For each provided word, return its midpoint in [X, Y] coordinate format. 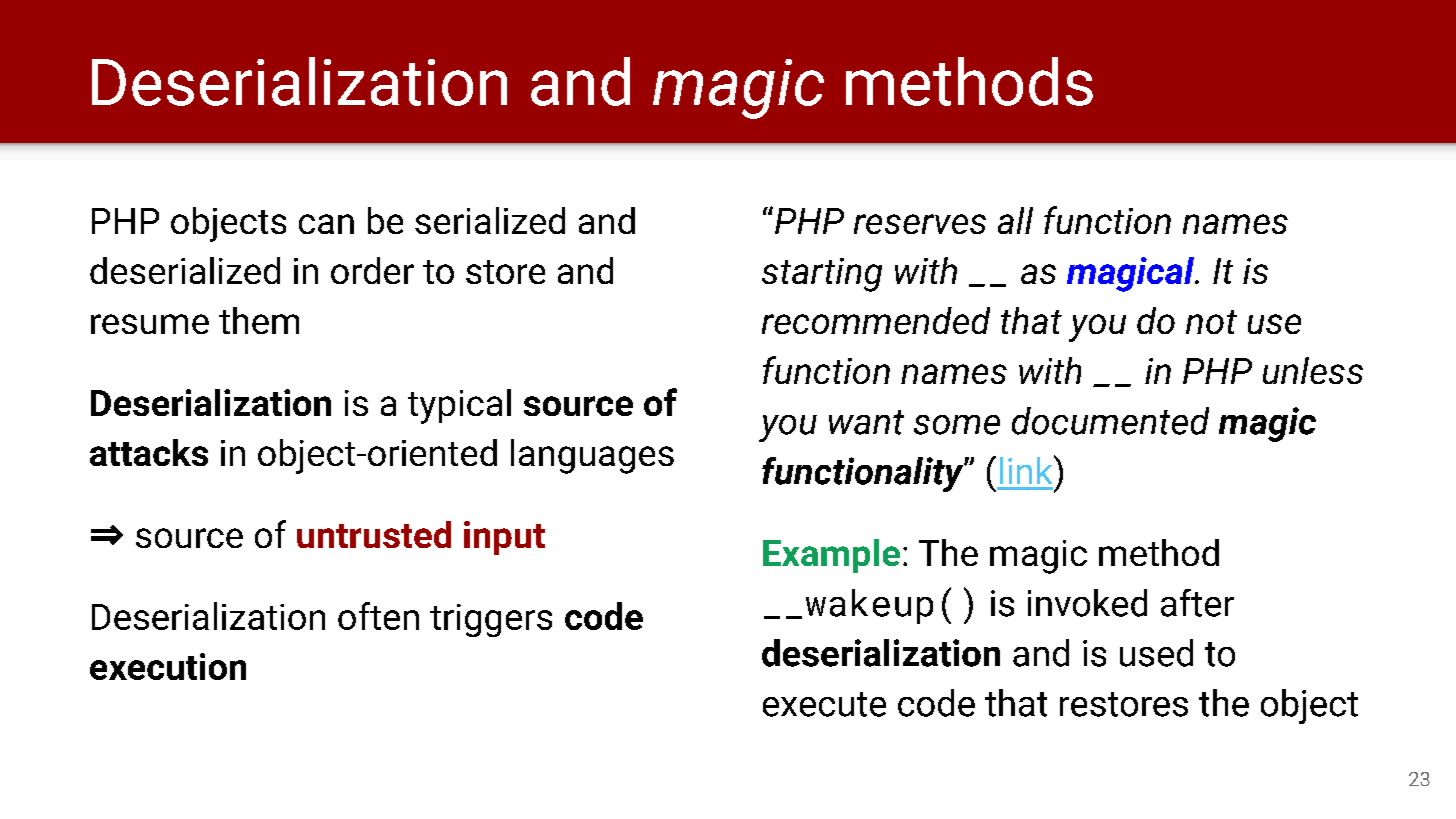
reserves [920, 224]
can [326, 224]
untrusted [374, 534]
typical [459, 406]
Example [831, 556]
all [1015, 220]
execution [168, 666]
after [1197, 603]
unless [1313, 370]
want [866, 422]
